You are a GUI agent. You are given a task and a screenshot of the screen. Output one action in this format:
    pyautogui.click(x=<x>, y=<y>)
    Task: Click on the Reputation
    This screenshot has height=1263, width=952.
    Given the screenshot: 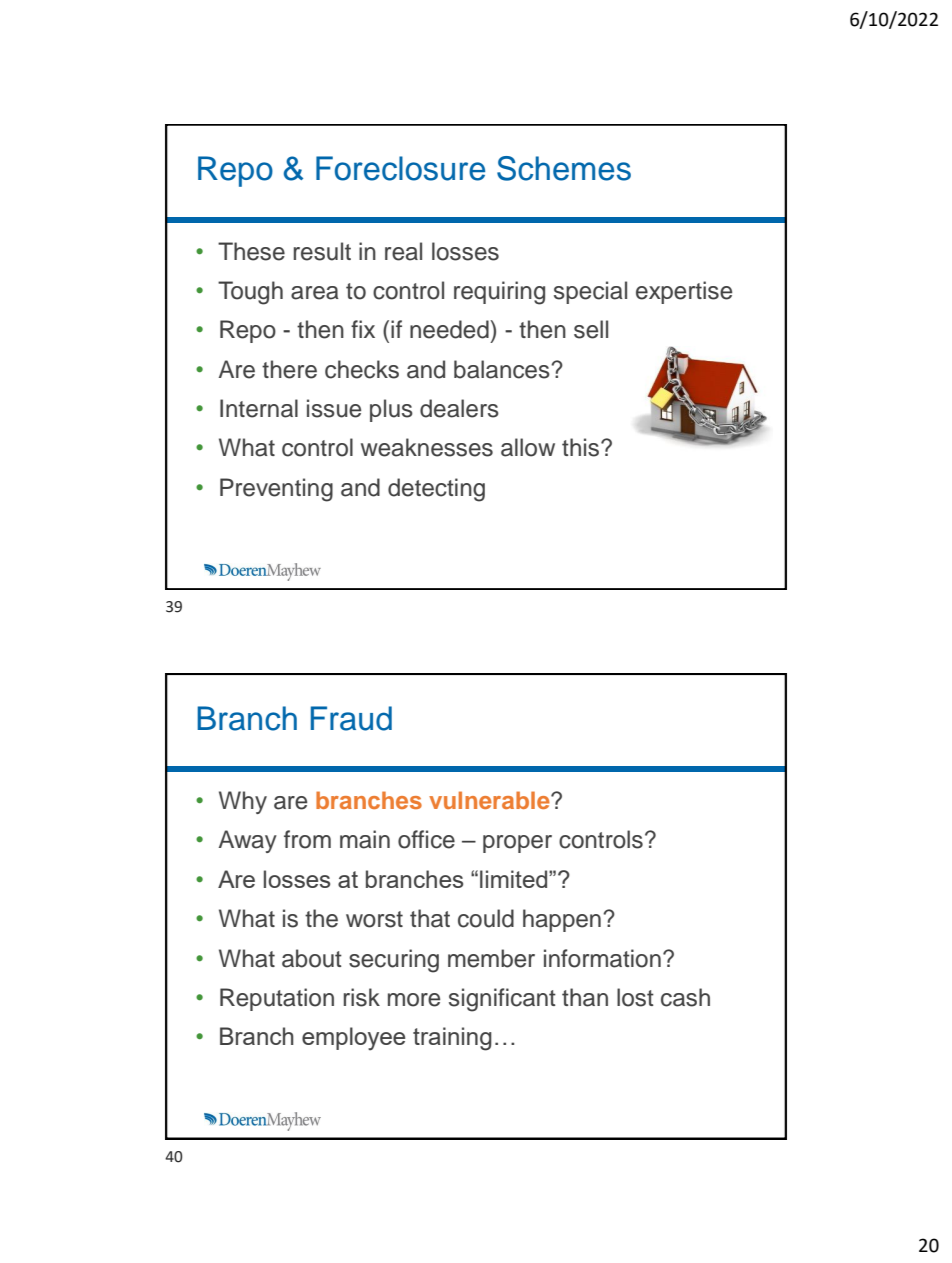 What is the action you would take?
    pyautogui.click(x=277, y=999)
